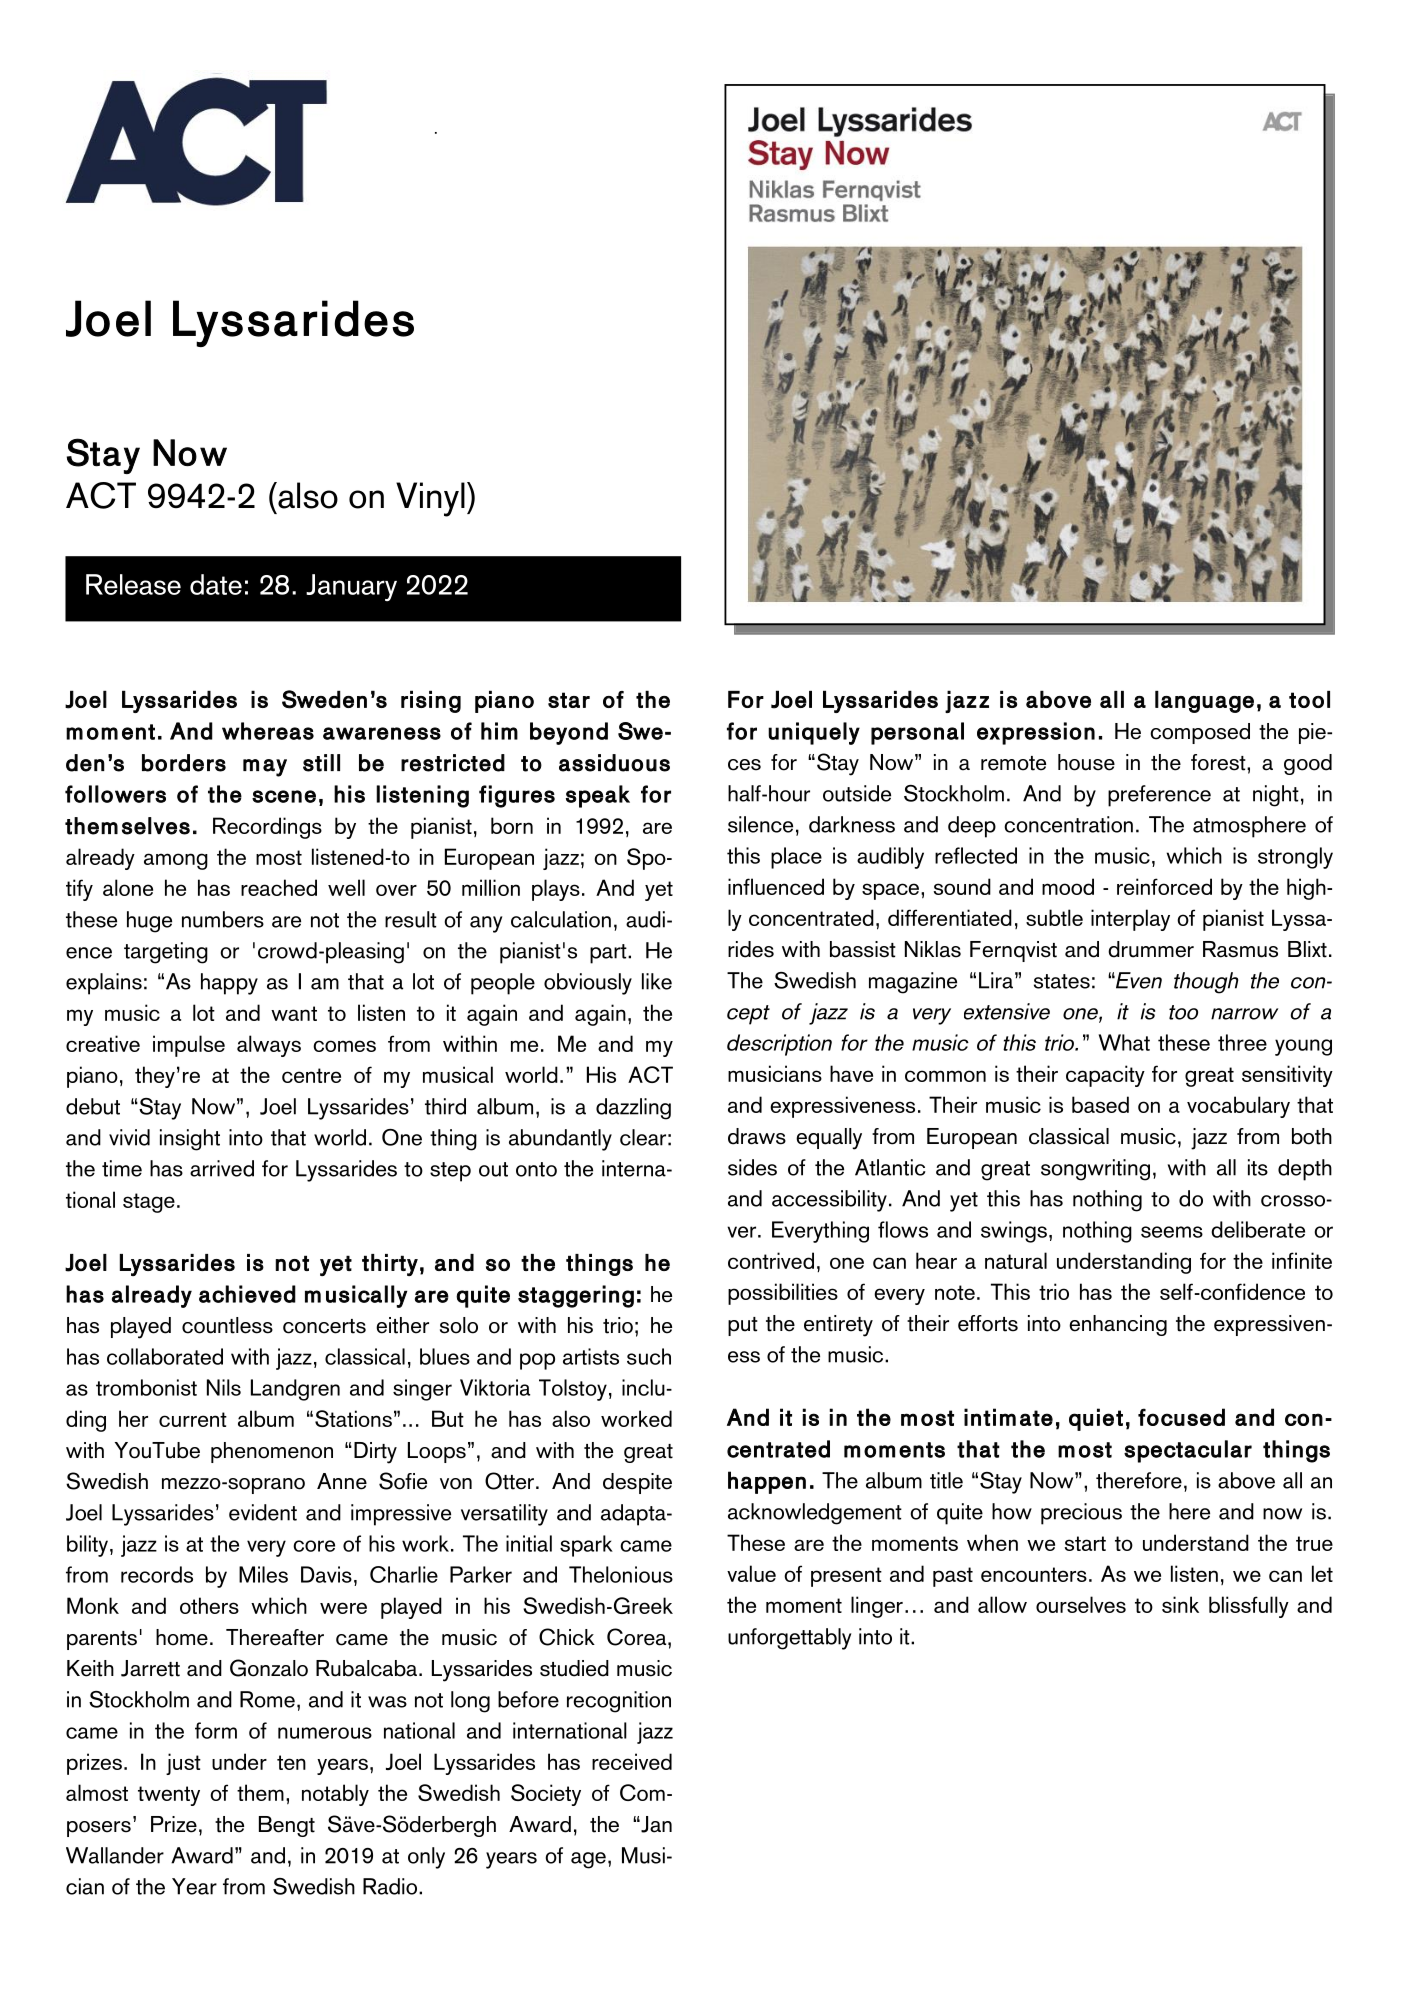 This screenshot has width=1414, height=2000. I want to click on language, so click(1204, 702).
